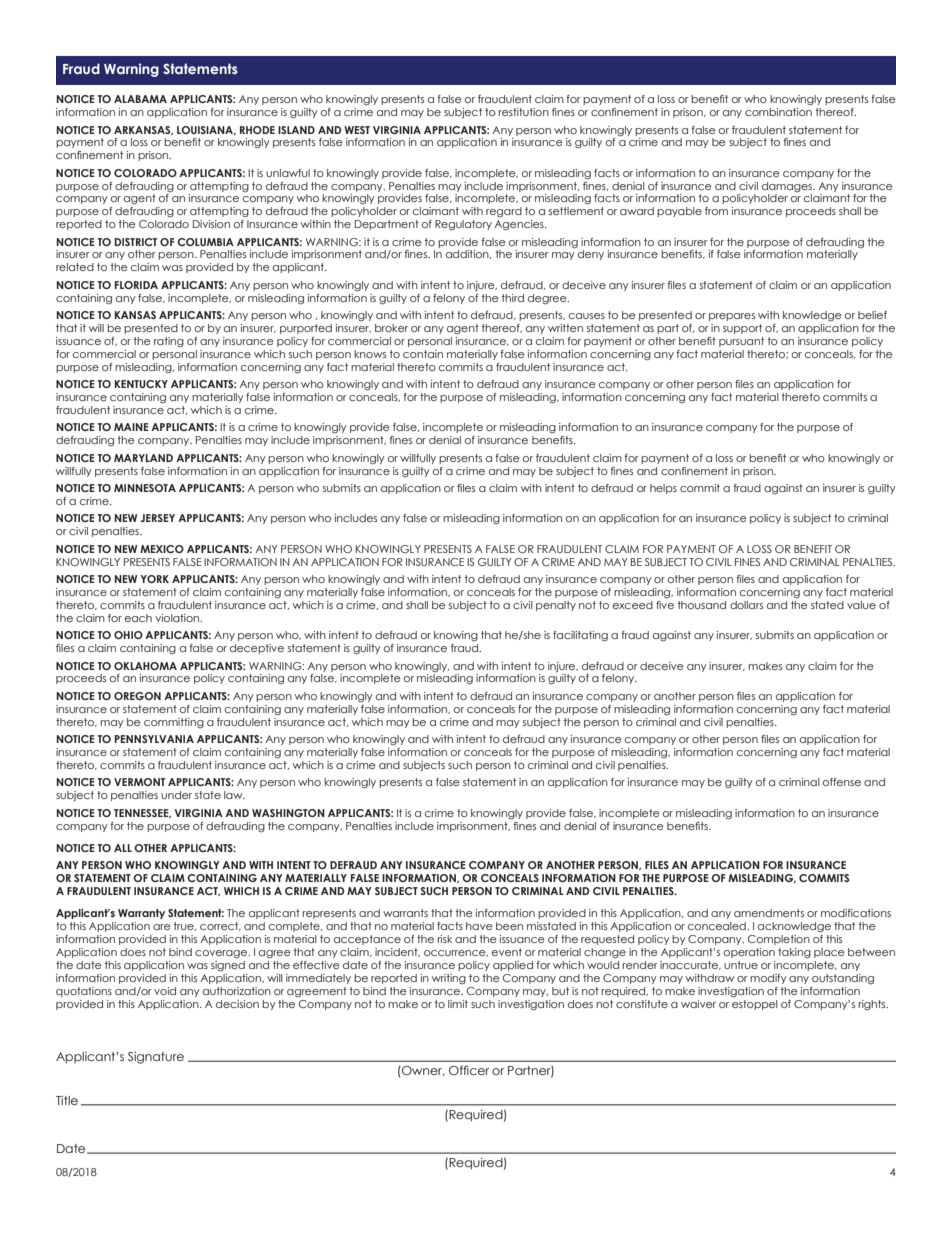  I want to click on violation, so click(178, 618).
